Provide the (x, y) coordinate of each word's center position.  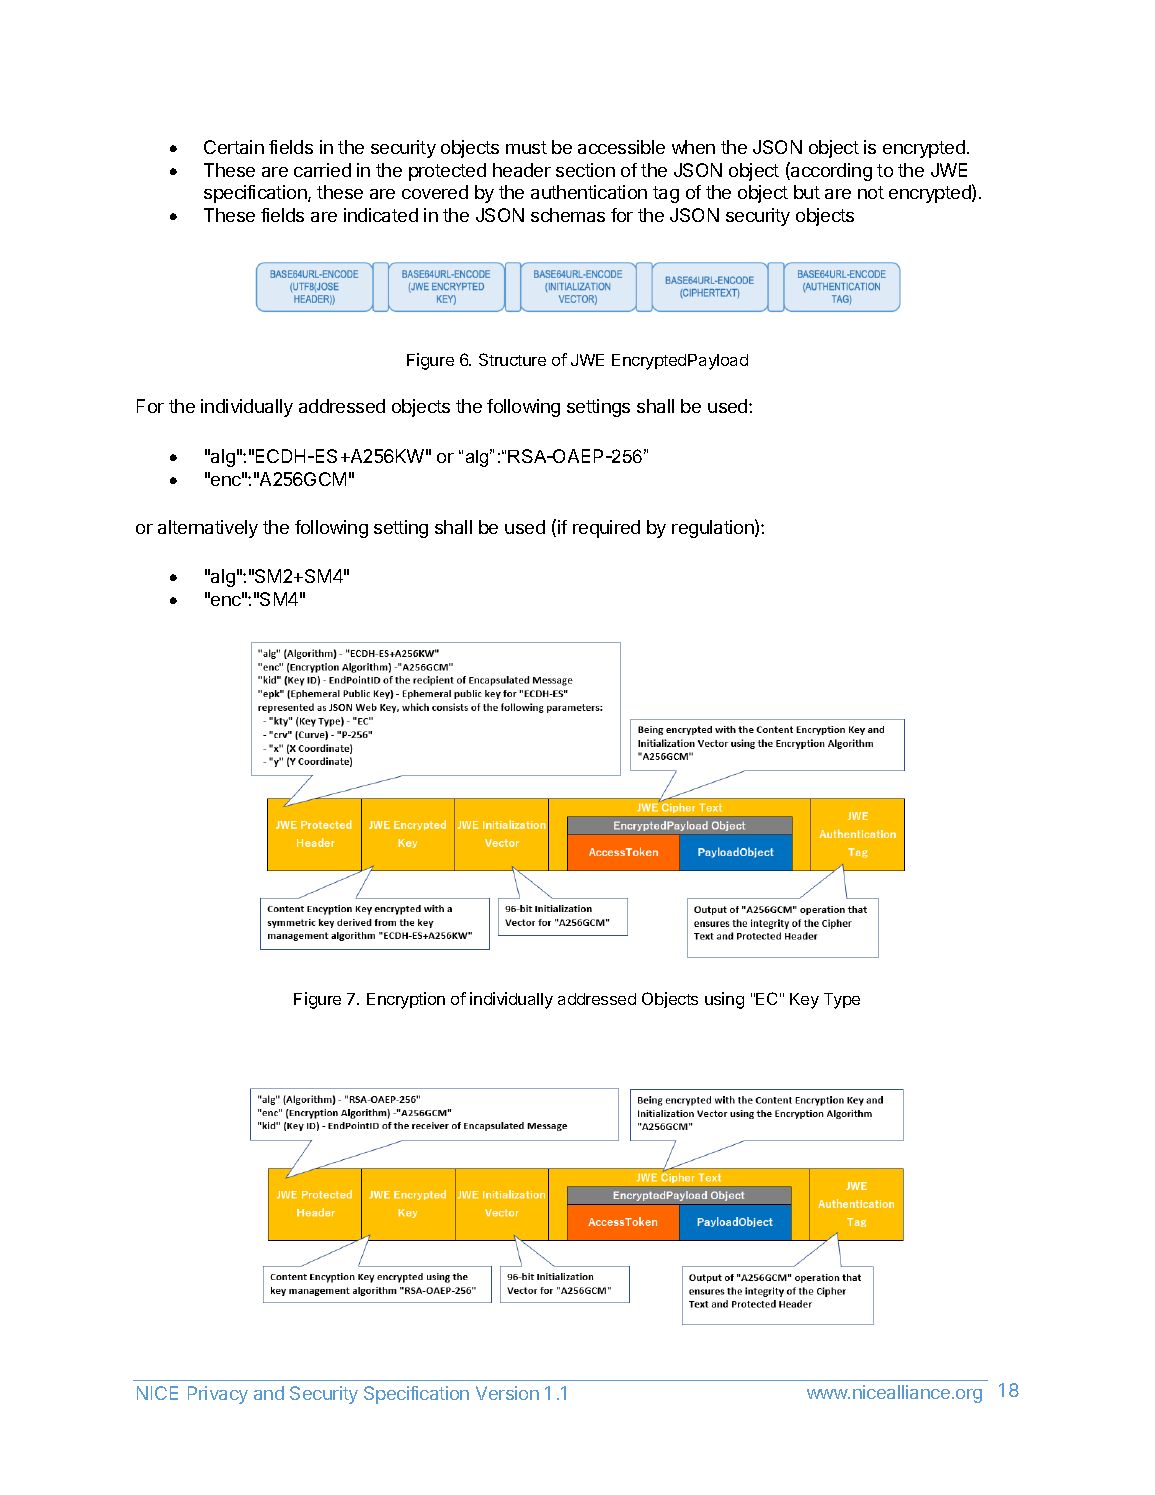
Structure (512, 359)
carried (322, 170)
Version (507, 1393)
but (807, 192)
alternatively (208, 529)
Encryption (406, 1000)
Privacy (218, 1395)
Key (804, 1001)
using (724, 1000)
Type (842, 1001)
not (871, 192)
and (269, 1393)
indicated (381, 215)
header (522, 170)
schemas (568, 215)
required (606, 529)
